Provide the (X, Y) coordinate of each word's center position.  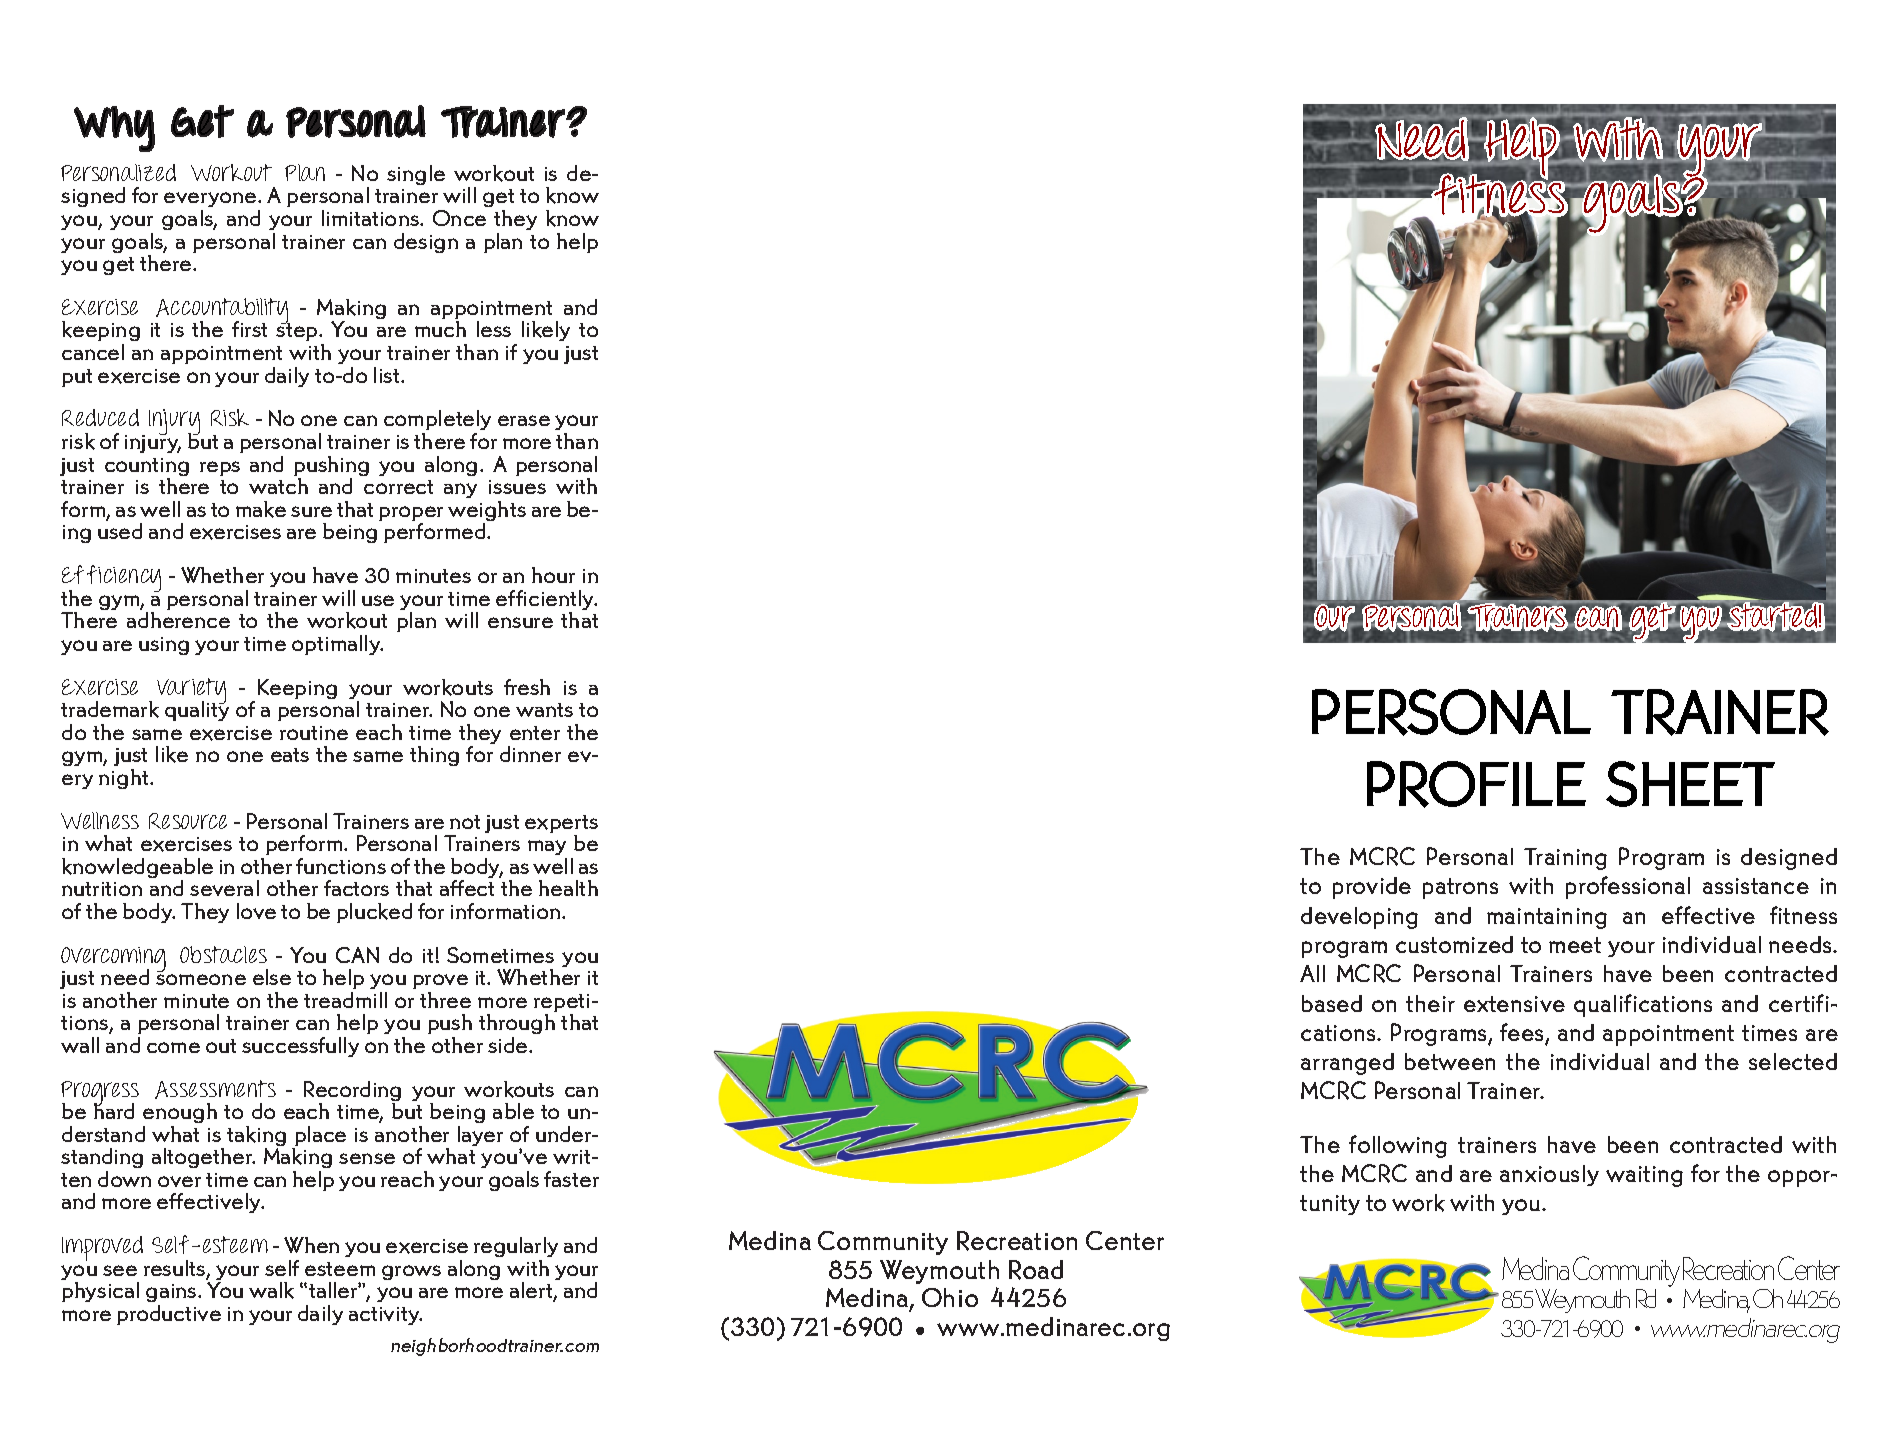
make (261, 509)
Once (459, 218)
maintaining (1547, 918)
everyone (211, 199)
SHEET (1690, 784)
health (568, 888)
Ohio (950, 1297)
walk (271, 1290)
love (256, 911)
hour (553, 575)
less (494, 329)
